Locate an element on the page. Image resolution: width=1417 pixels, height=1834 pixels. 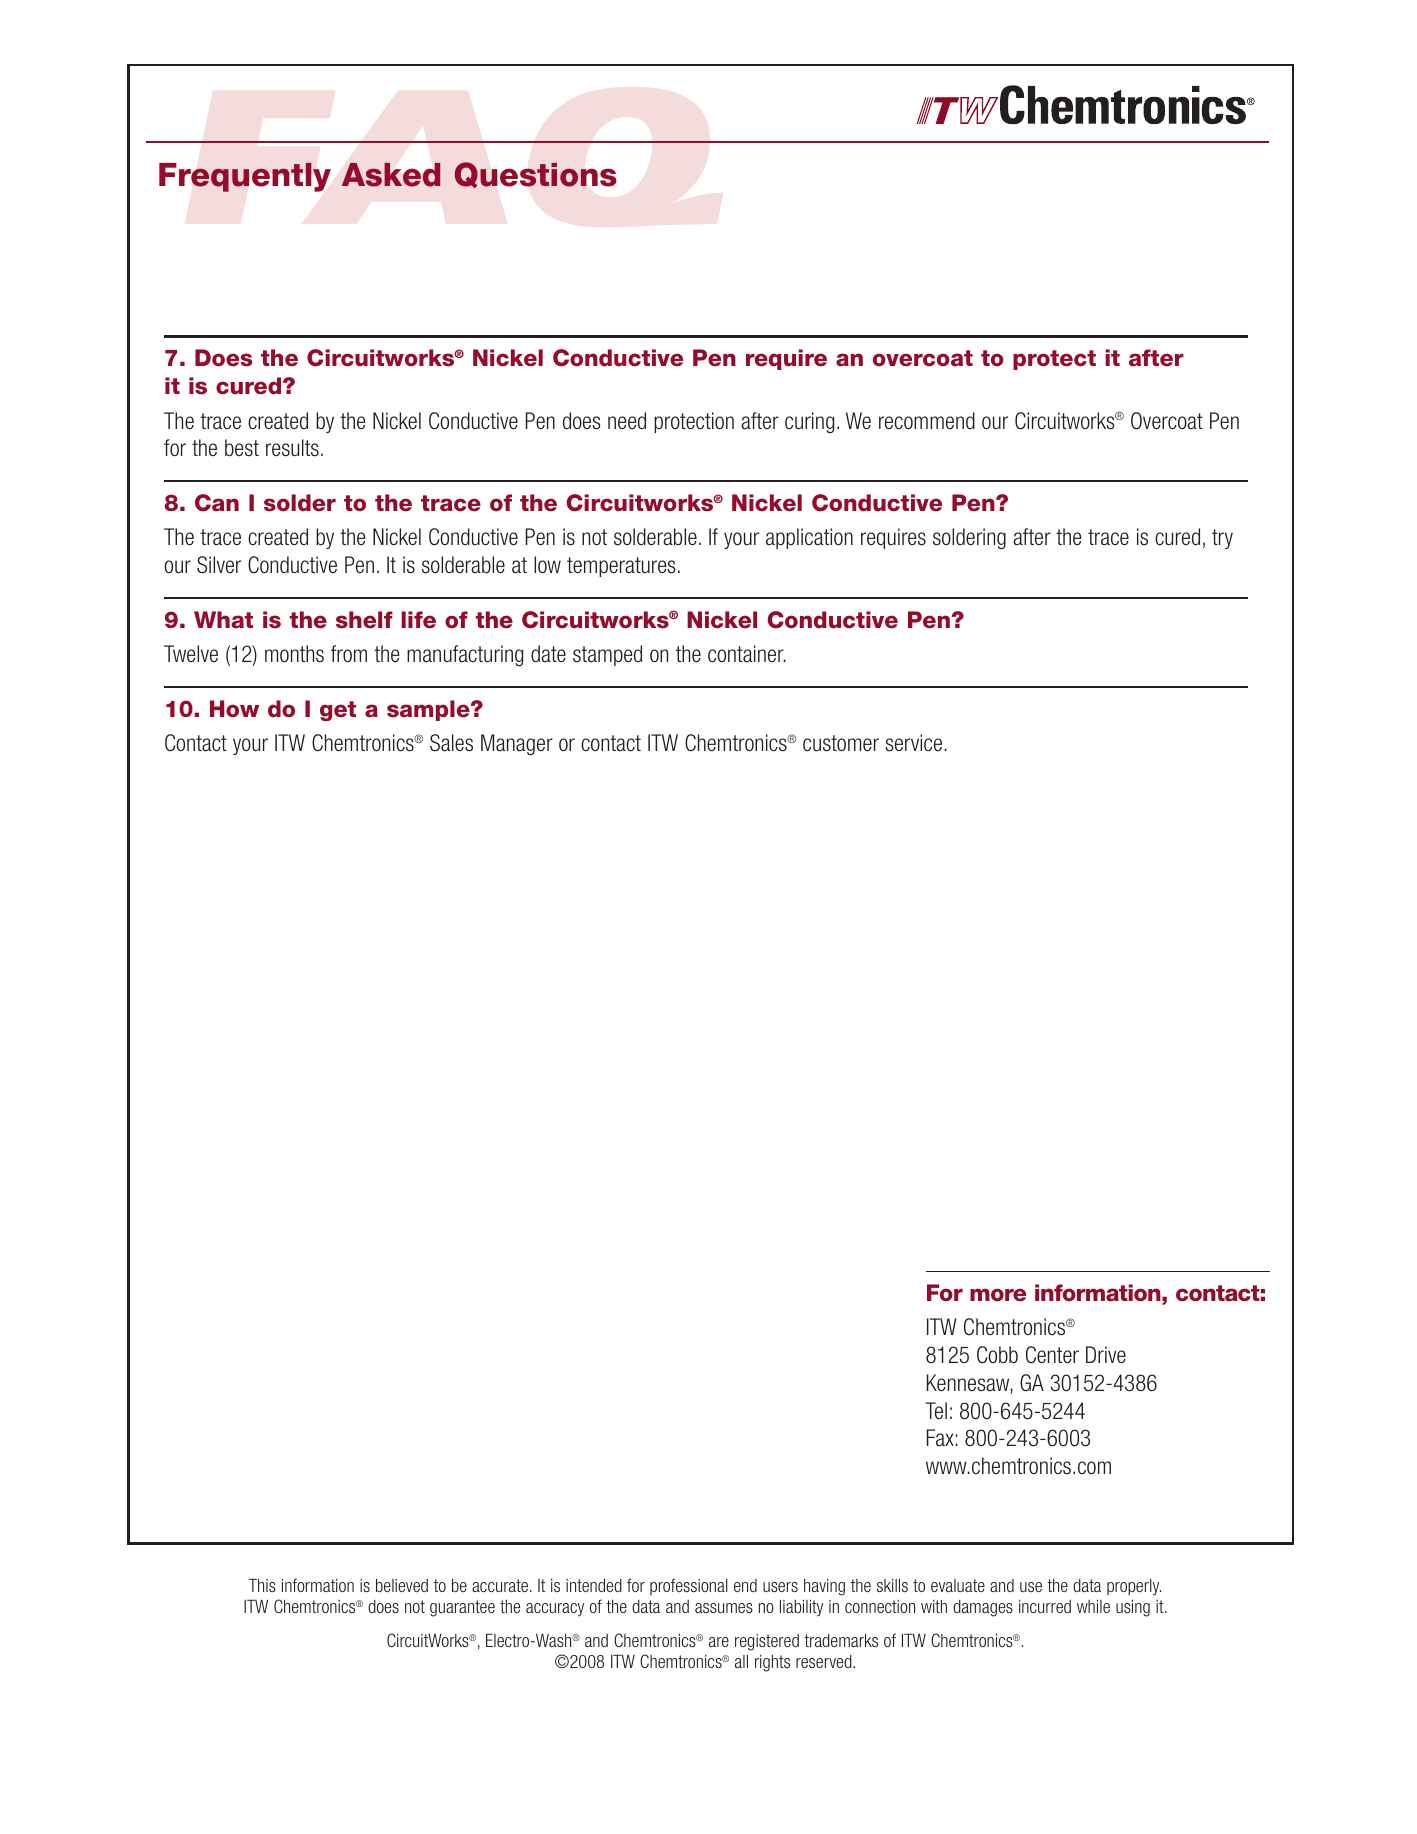
customer is located at coordinates (841, 743).
